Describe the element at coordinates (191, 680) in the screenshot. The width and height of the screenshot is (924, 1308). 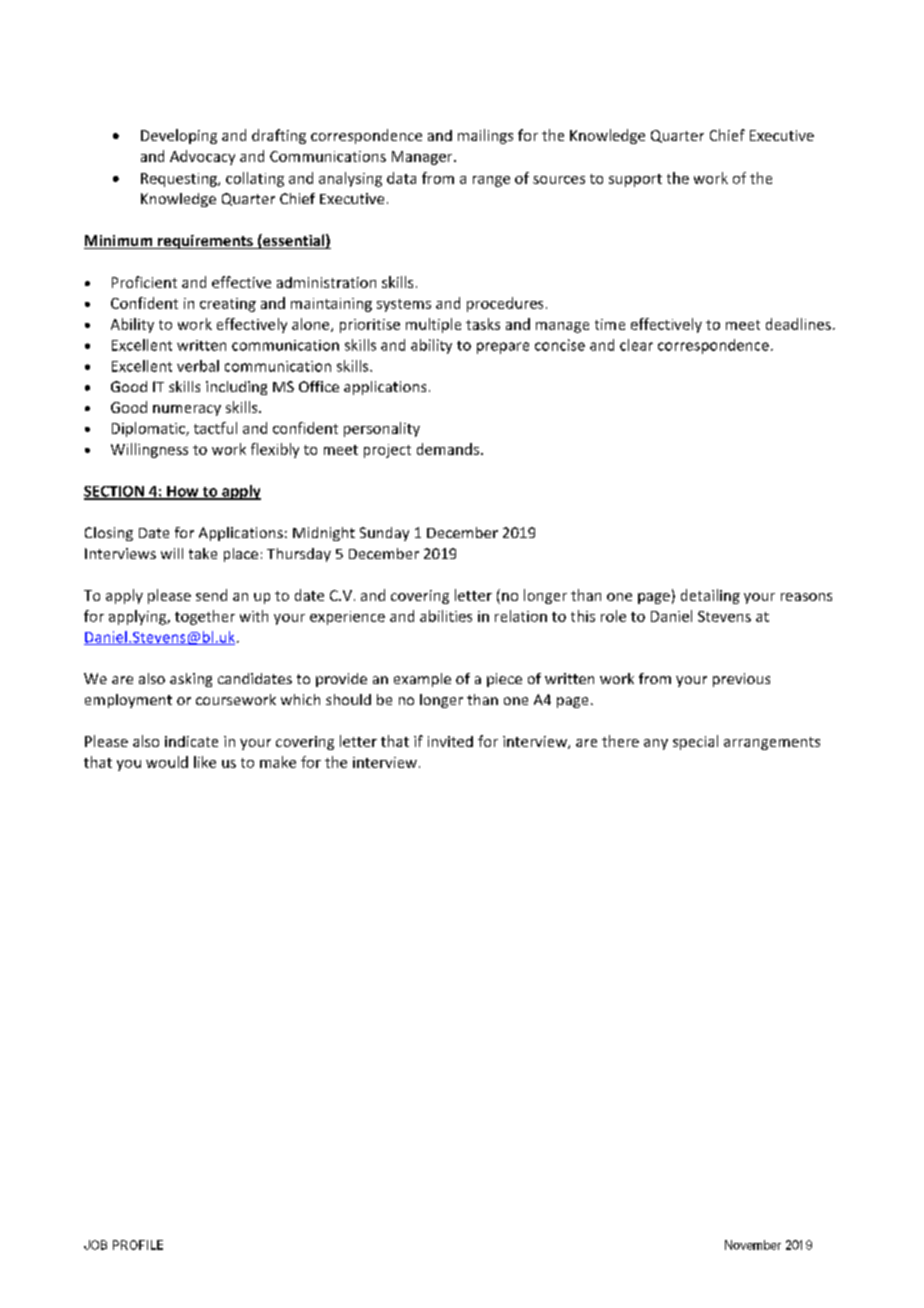
I see `asking` at that location.
